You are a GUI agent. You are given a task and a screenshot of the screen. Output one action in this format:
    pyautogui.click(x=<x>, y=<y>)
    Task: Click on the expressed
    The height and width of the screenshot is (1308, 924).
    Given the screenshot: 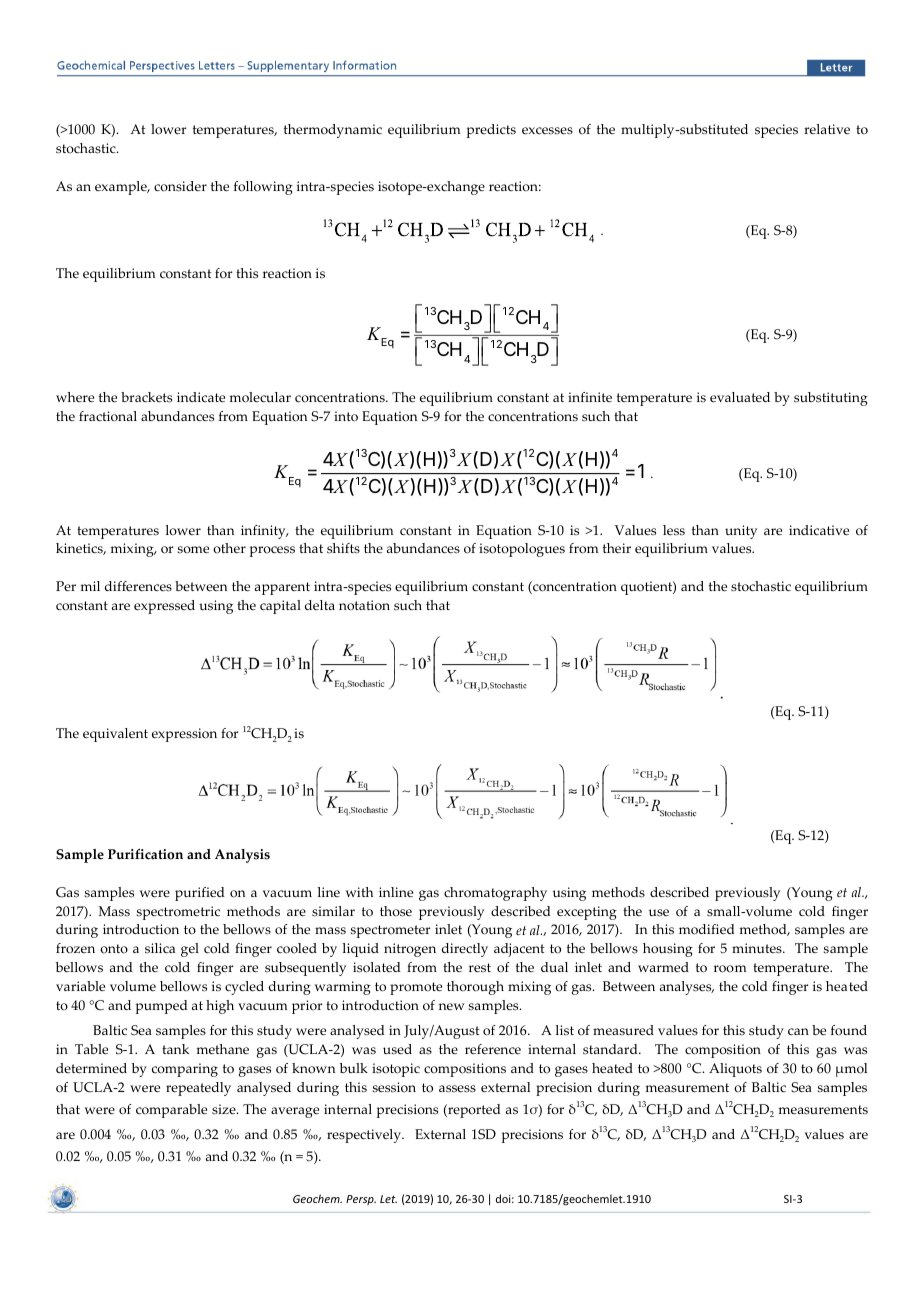 What is the action you would take?
    pyautogui.click(x=164, y=607)
